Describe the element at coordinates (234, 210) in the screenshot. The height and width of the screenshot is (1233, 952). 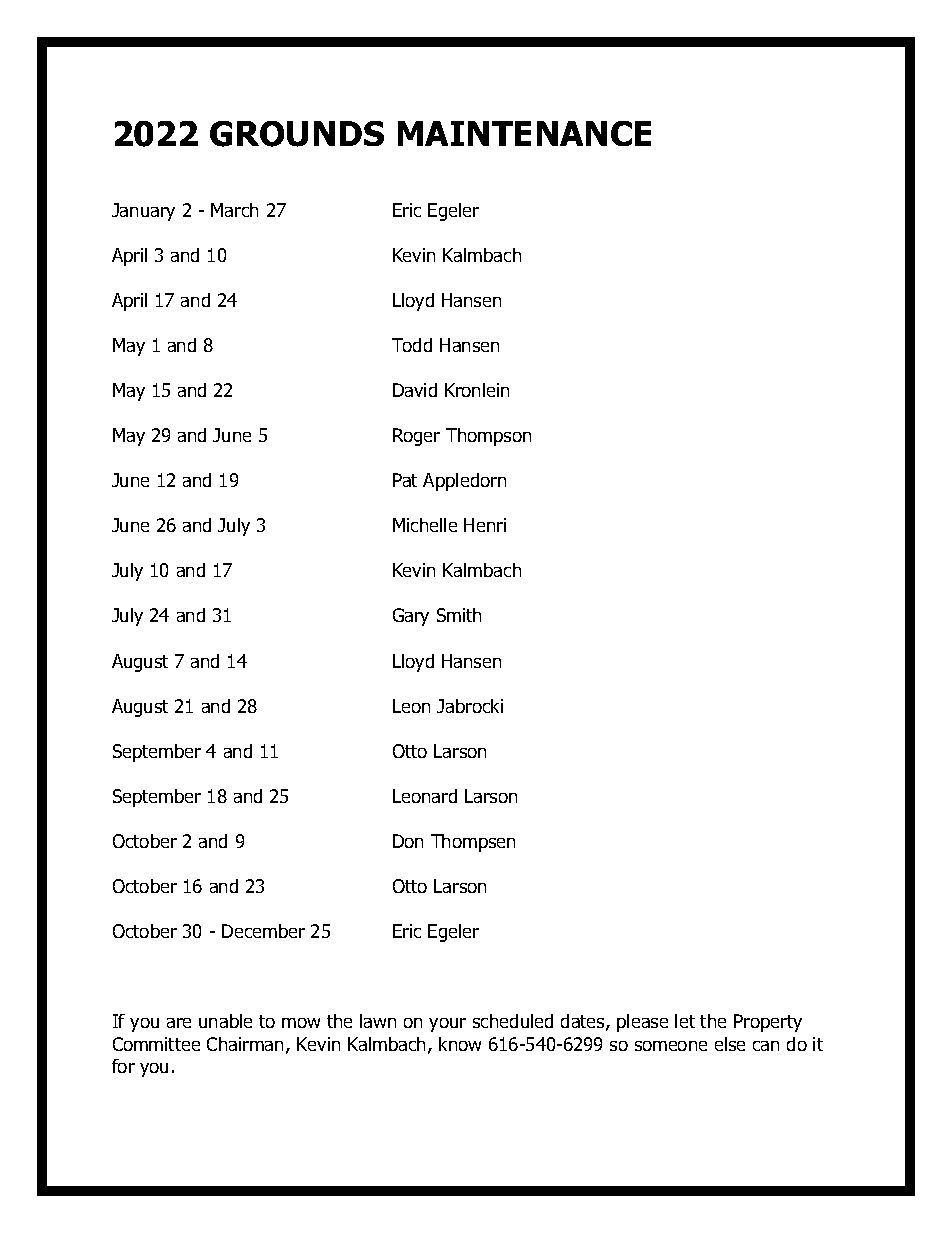
I see `March` at that location.
